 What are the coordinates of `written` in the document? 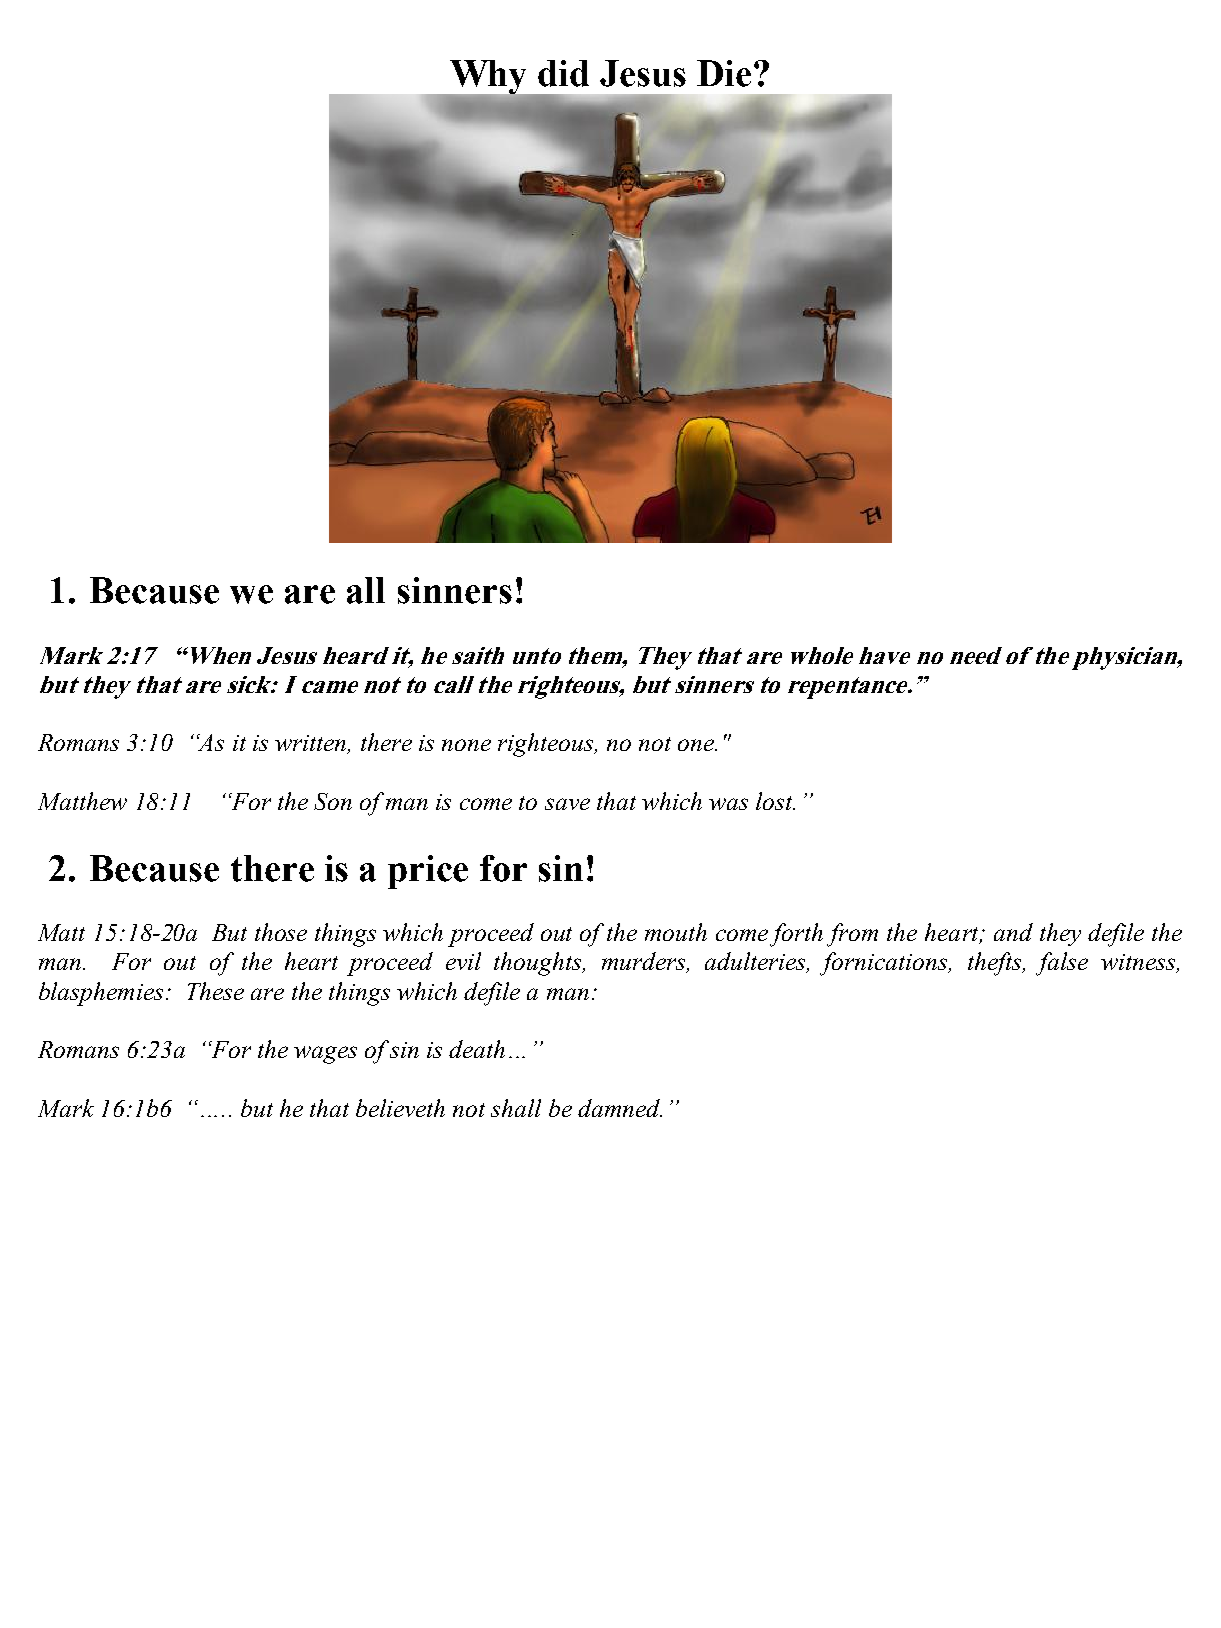 It's located at (312, 744).
